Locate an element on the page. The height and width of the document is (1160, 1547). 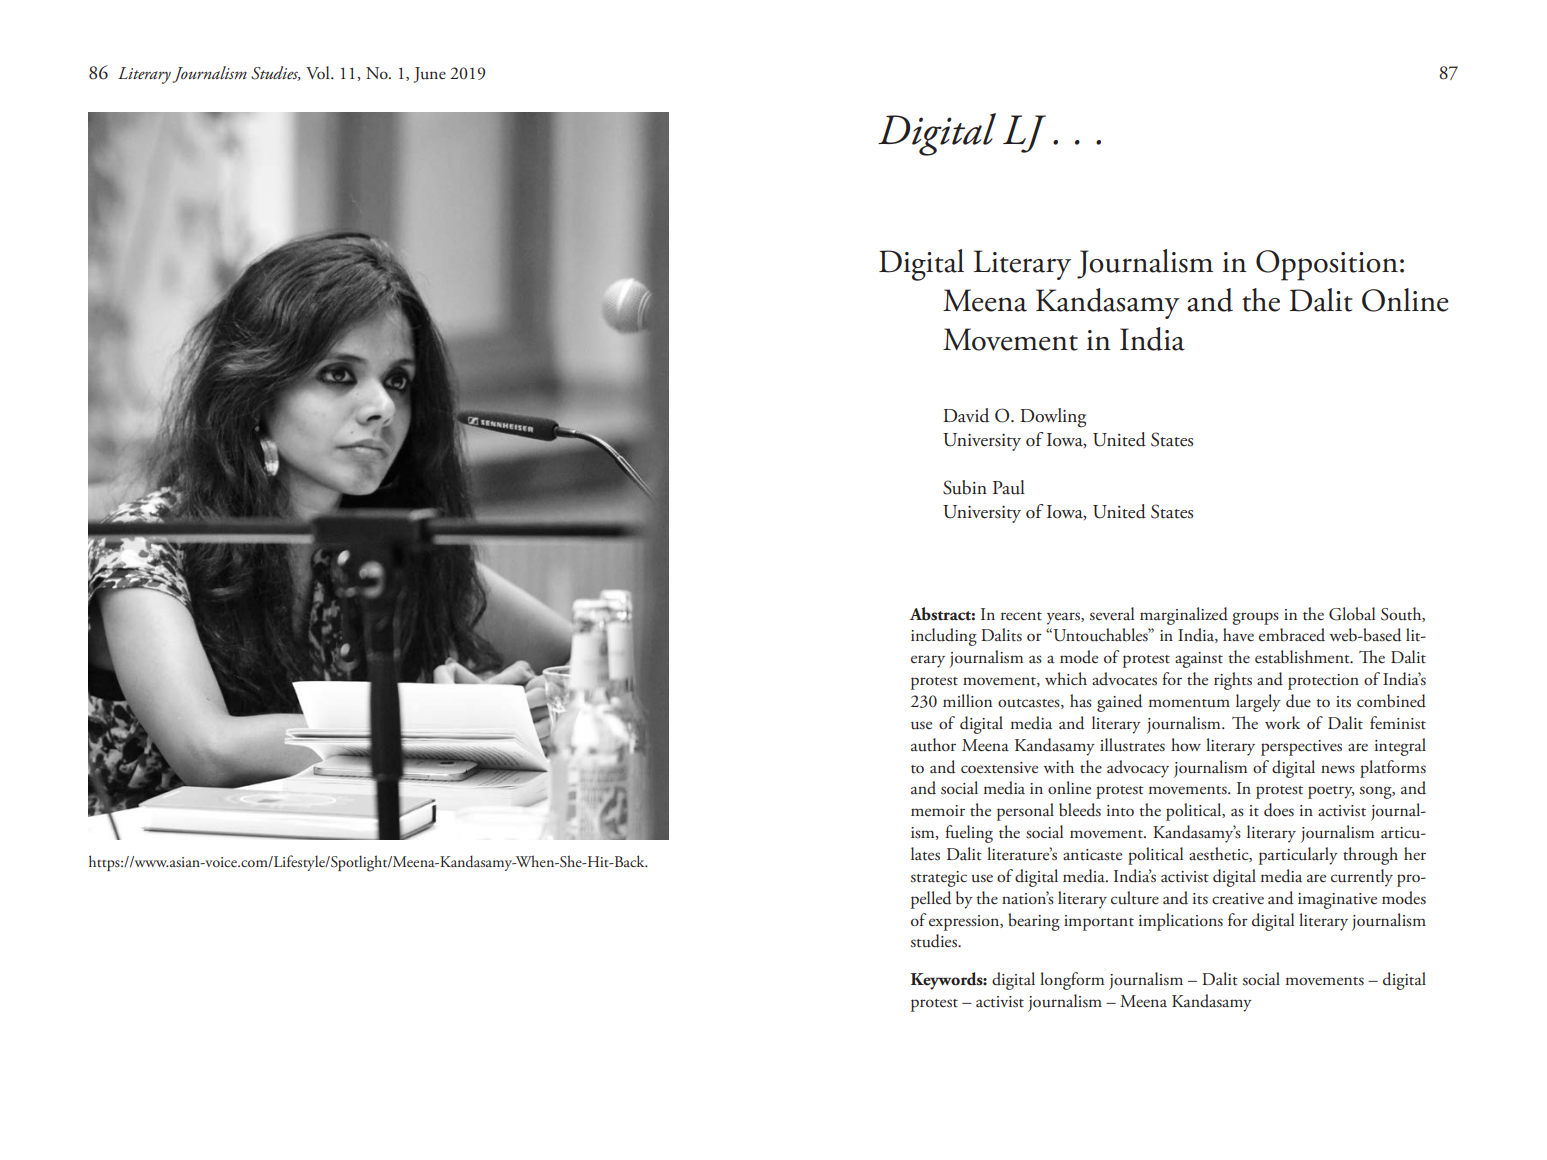
Vol is located at coordinates (319, 72).
